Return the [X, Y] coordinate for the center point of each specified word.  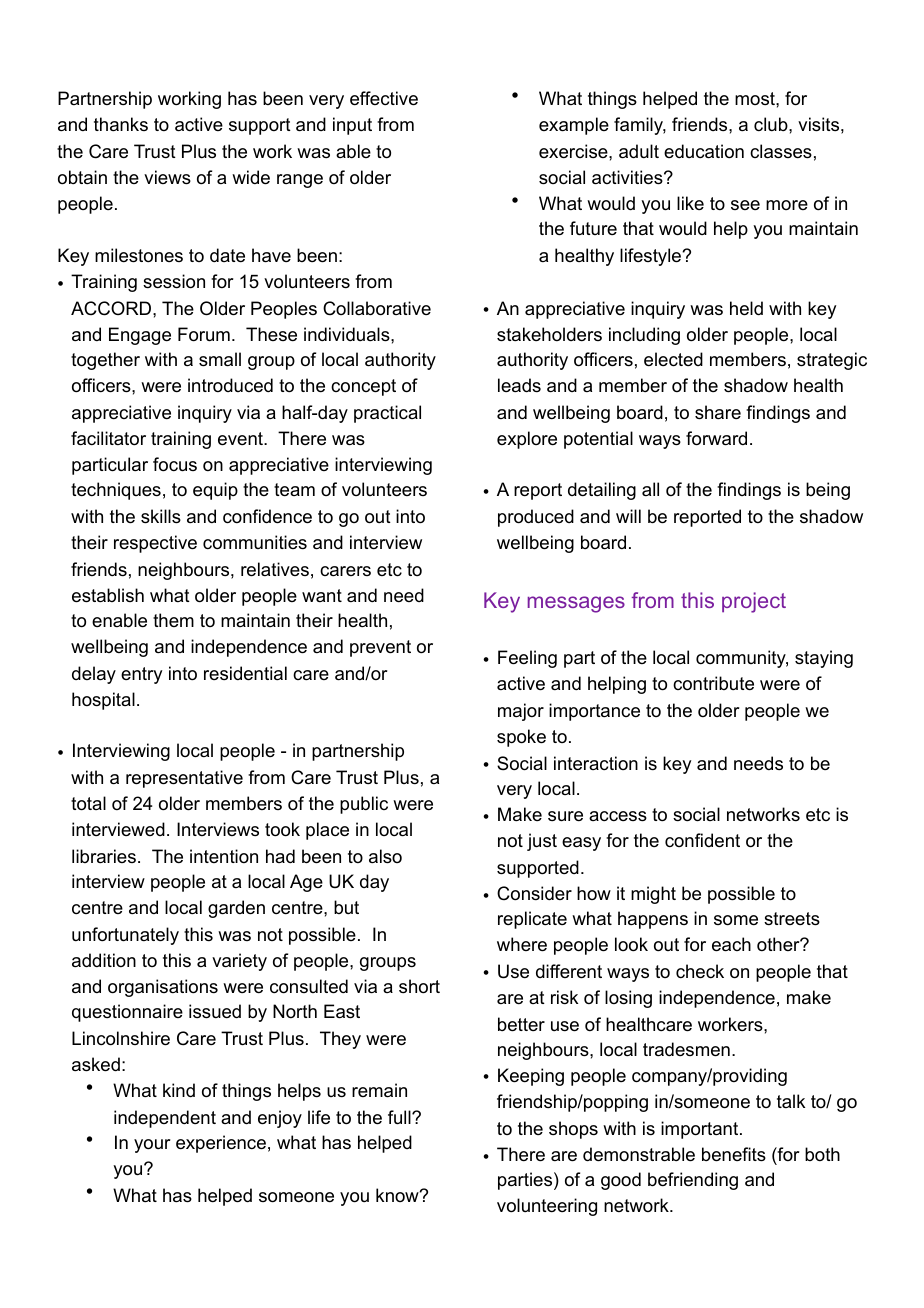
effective [384, 98]
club [772, 124]
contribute [713, 683]
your [152, 1146]
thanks [121, 124]
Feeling [527, 659]
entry [141, 675]
